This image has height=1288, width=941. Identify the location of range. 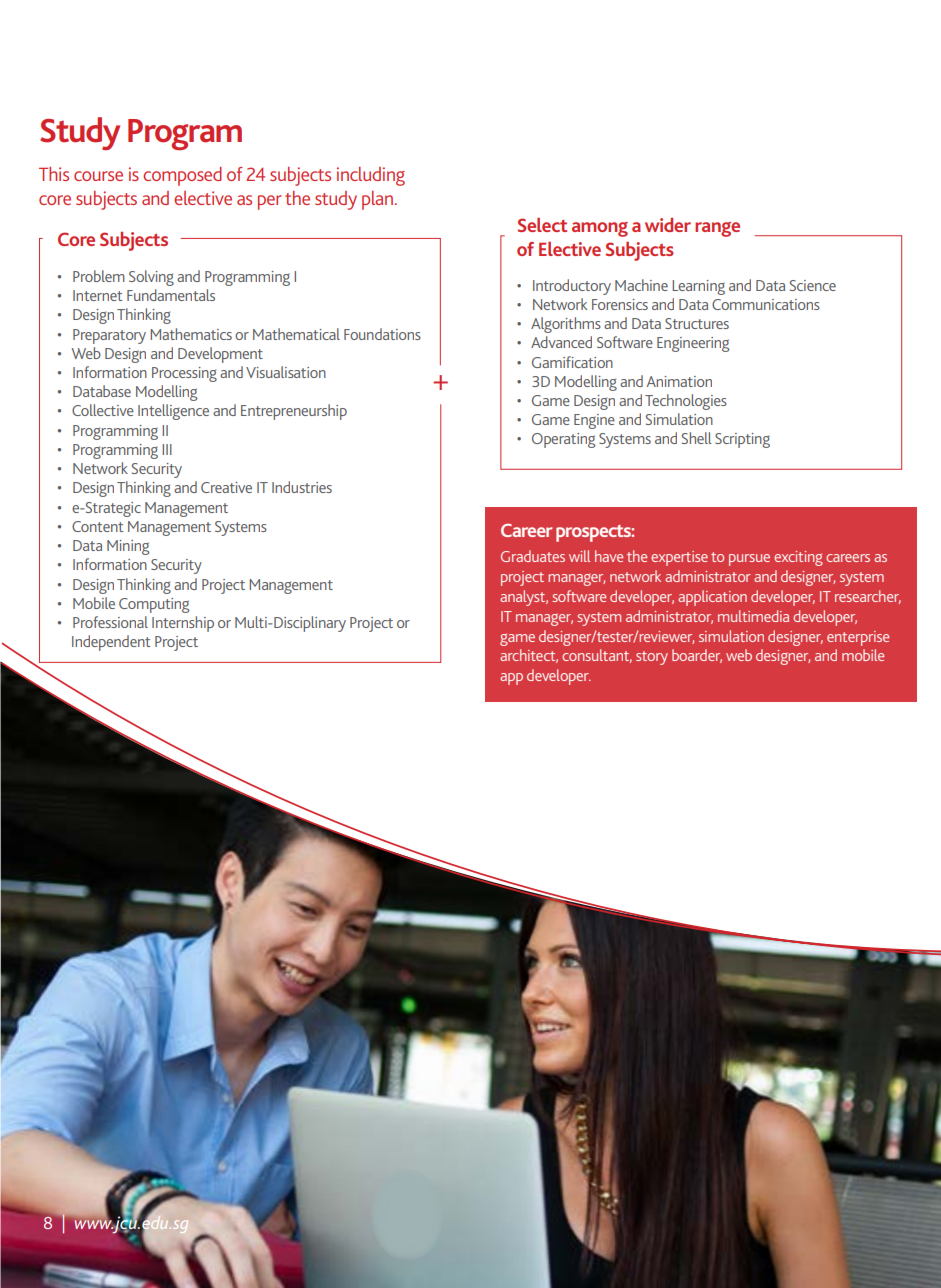
(717, 229).
